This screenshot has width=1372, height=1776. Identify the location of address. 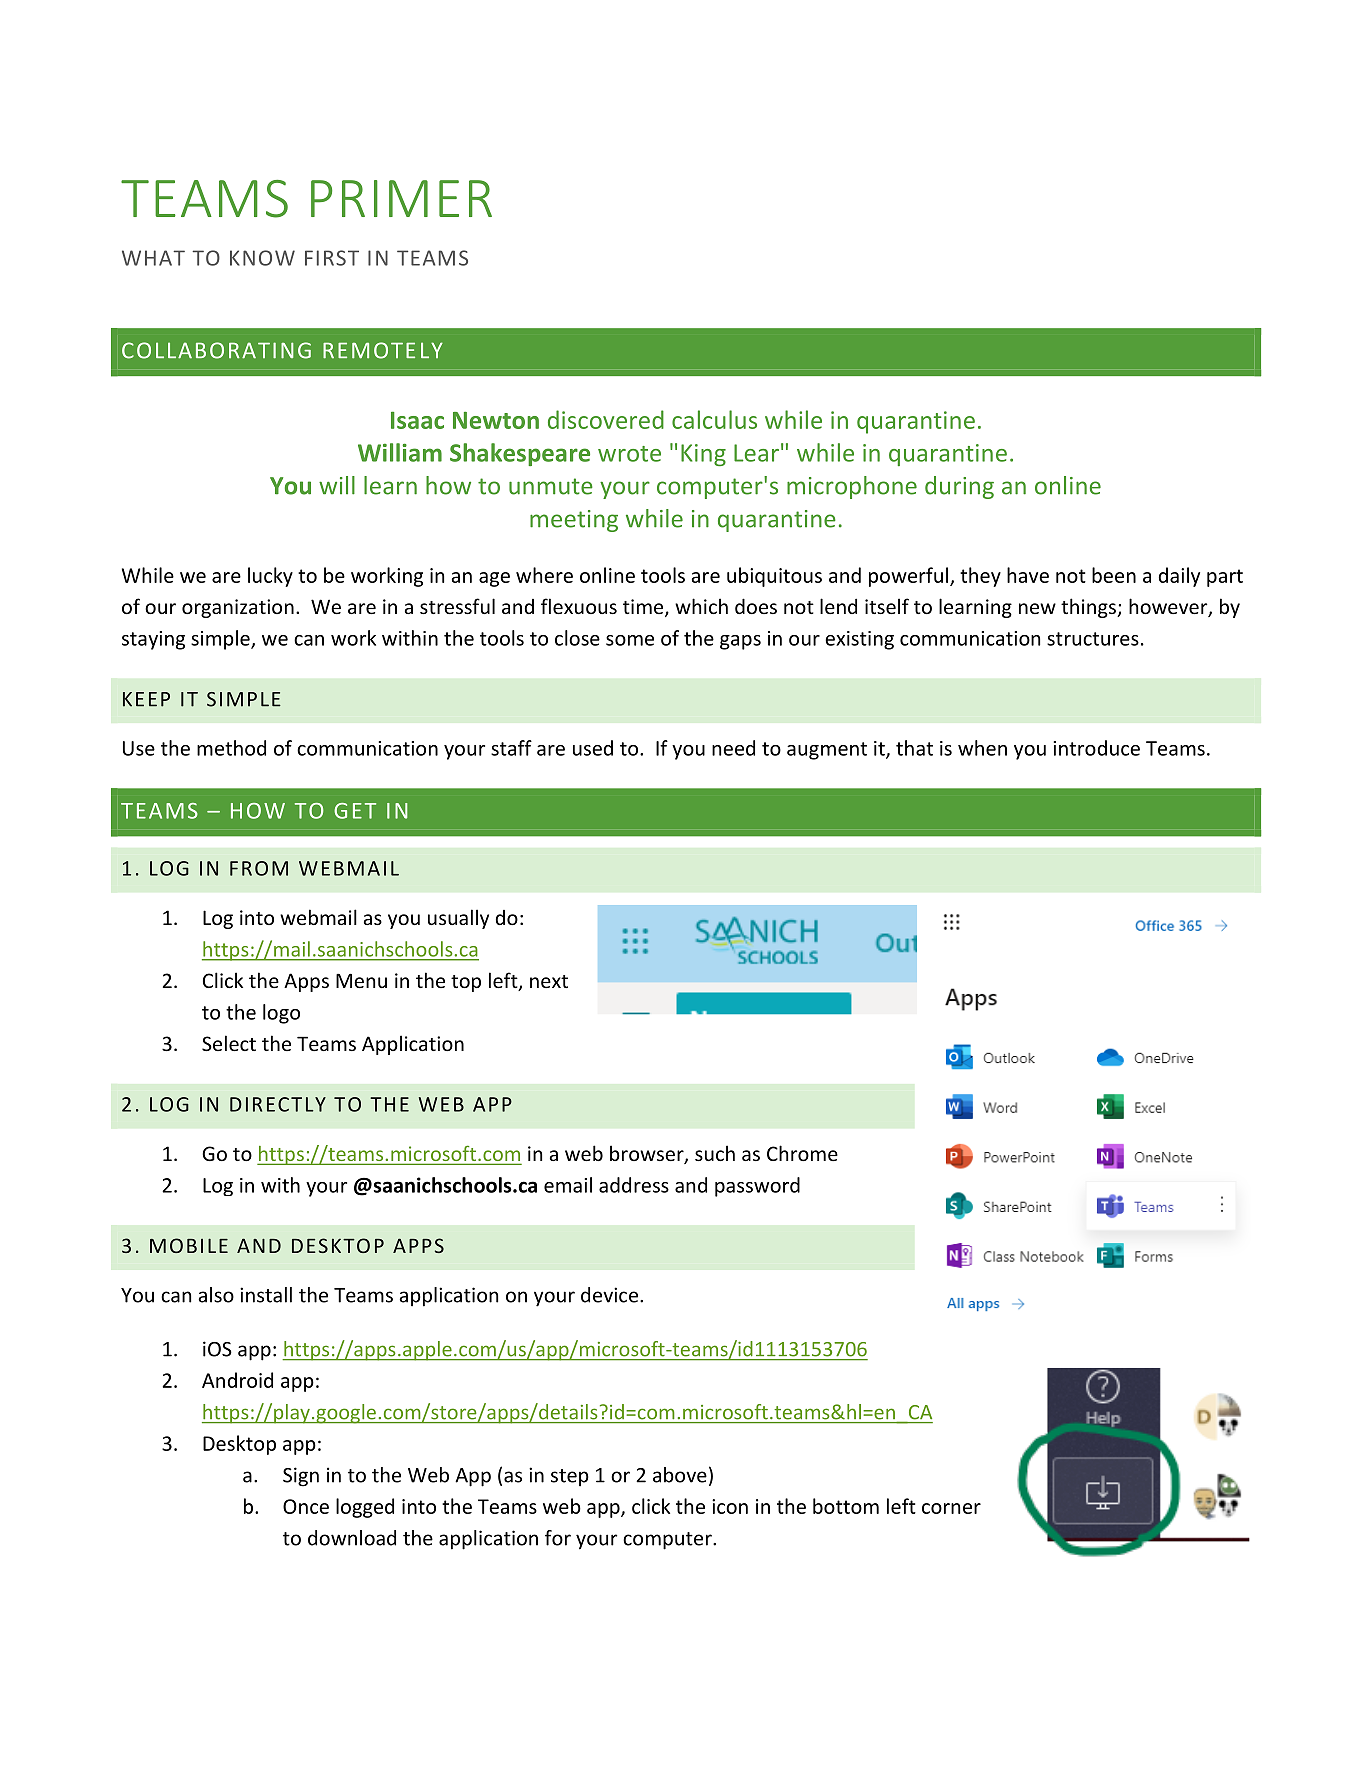
(634, 1185).
